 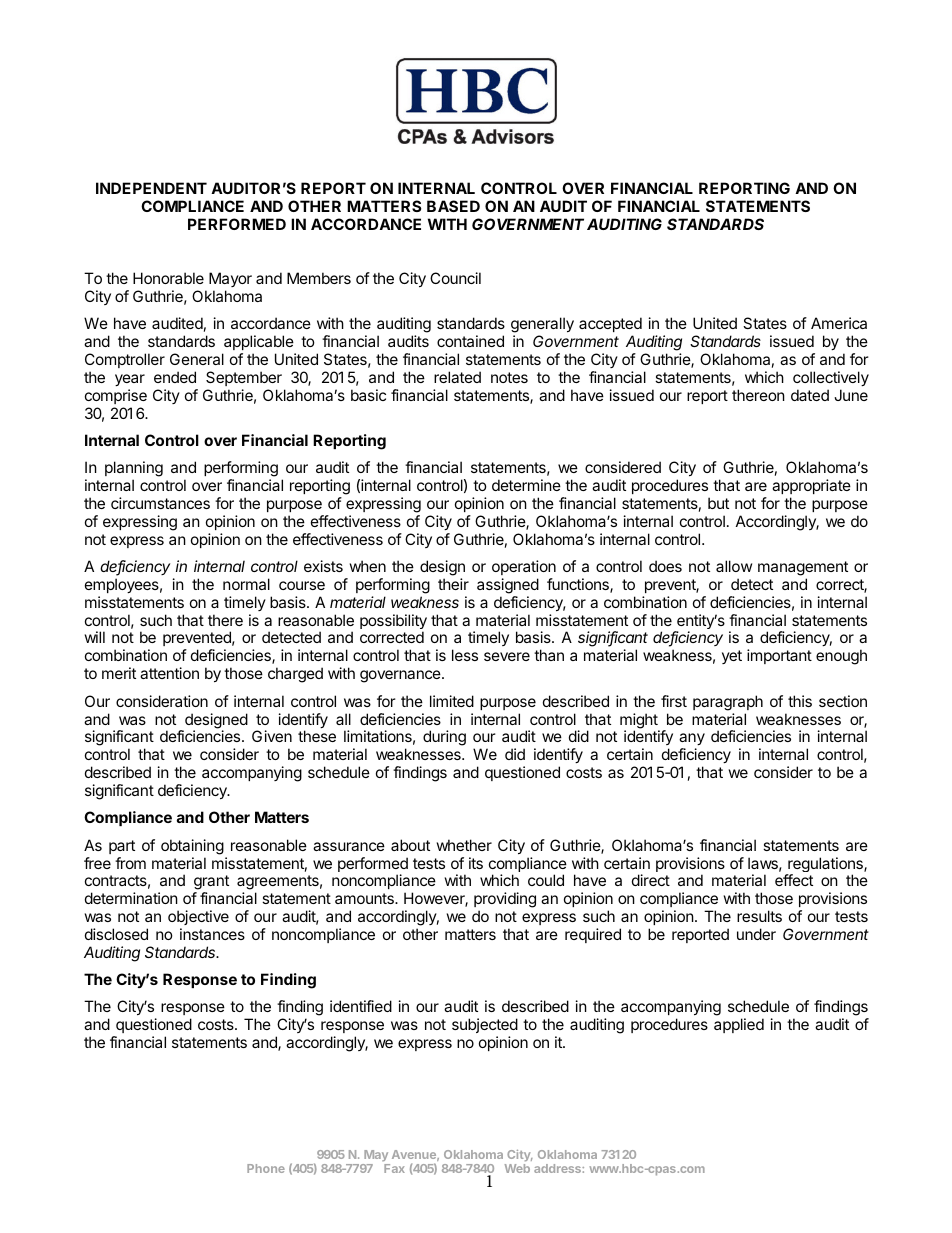 I want to click on Phone, so click(x=266, y=1168).
